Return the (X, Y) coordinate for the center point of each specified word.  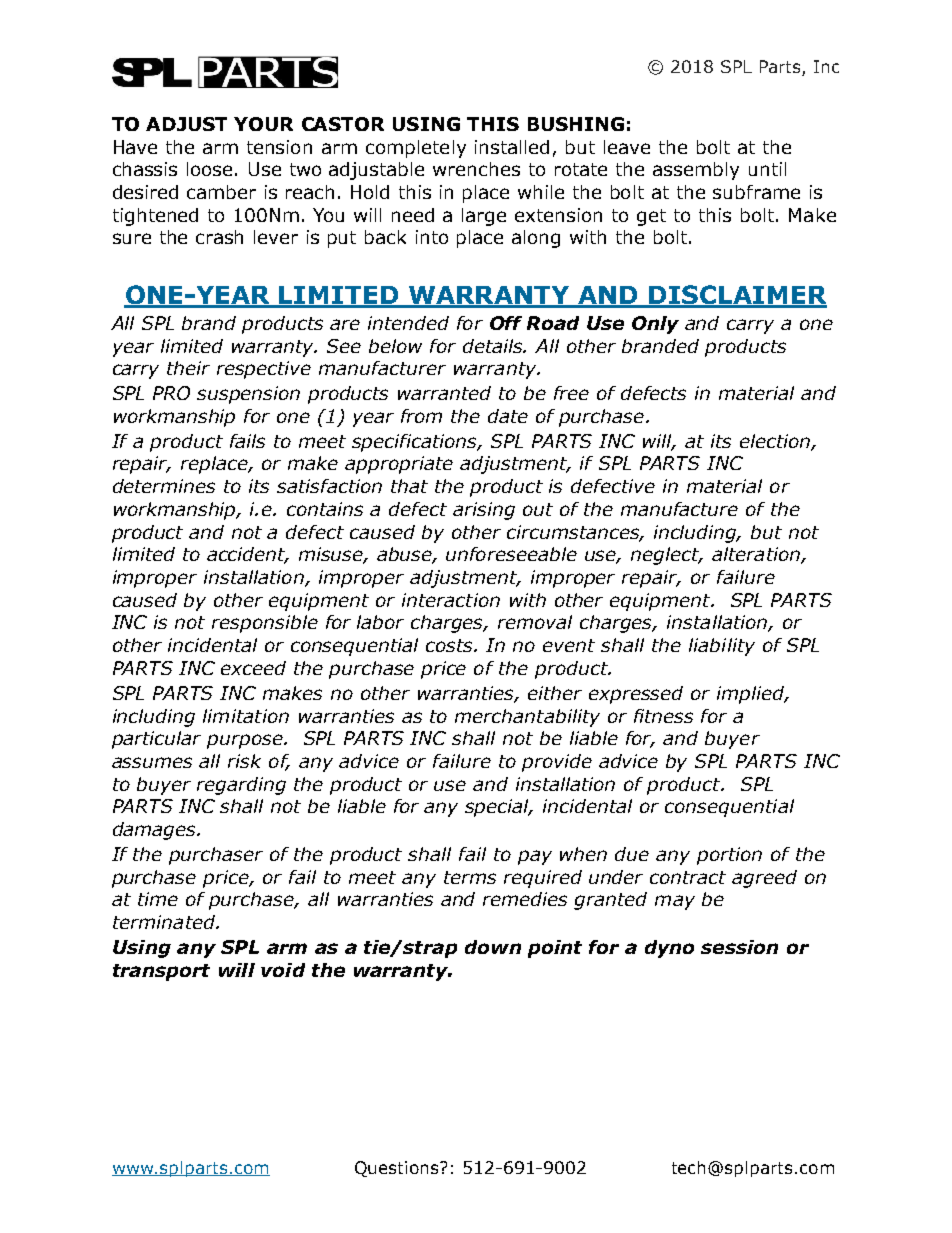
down (493, 947)
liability (722, 647)
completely (416, 149)
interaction (451, 600)
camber (221, 192)
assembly (696, 171)
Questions (398, 1169)
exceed (253, 668)
